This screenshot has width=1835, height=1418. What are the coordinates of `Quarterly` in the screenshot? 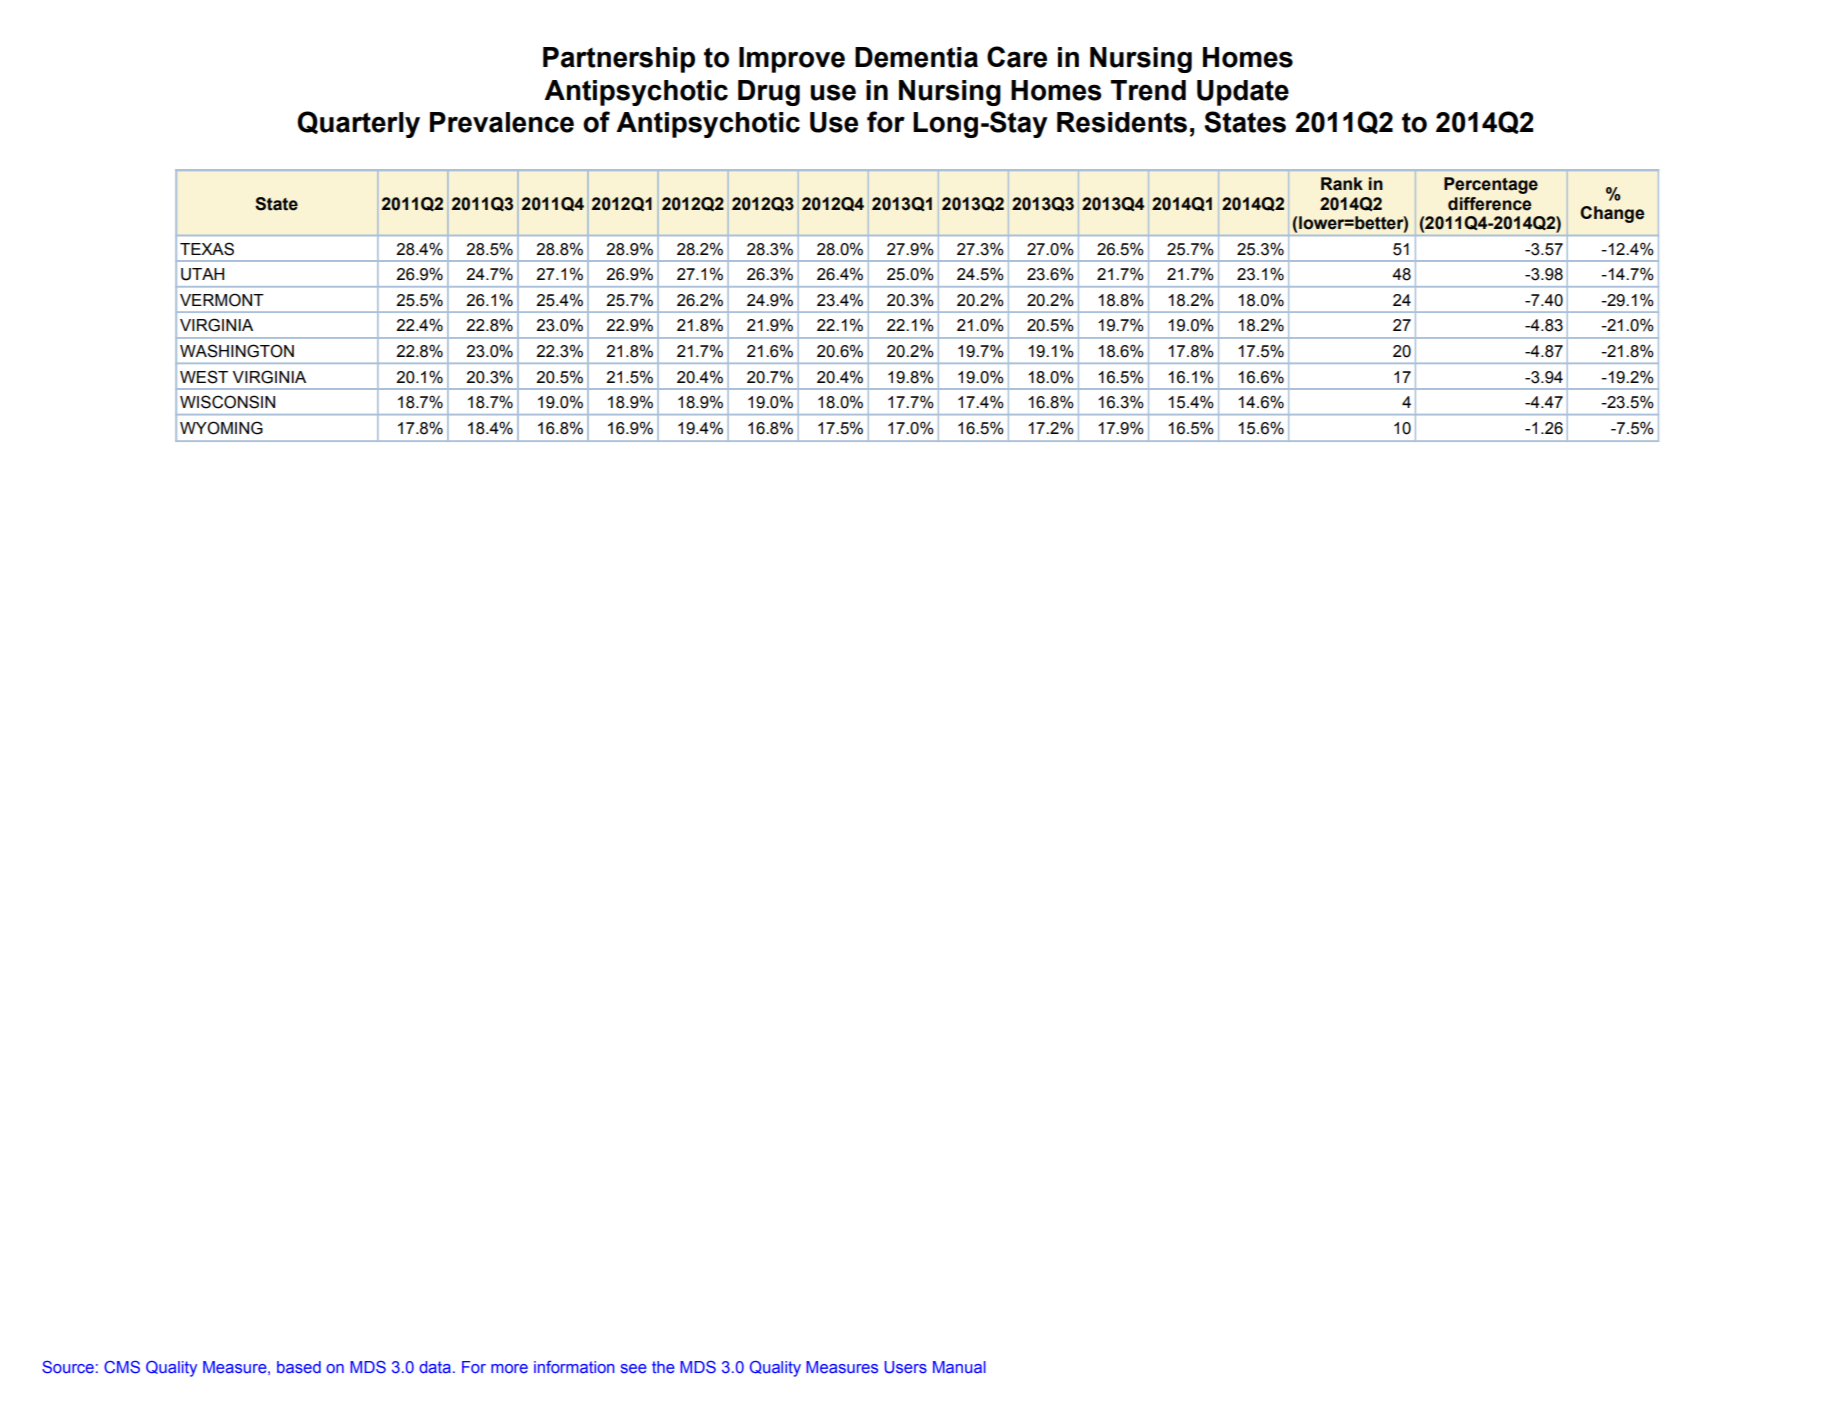 It's located at (358, 124).
